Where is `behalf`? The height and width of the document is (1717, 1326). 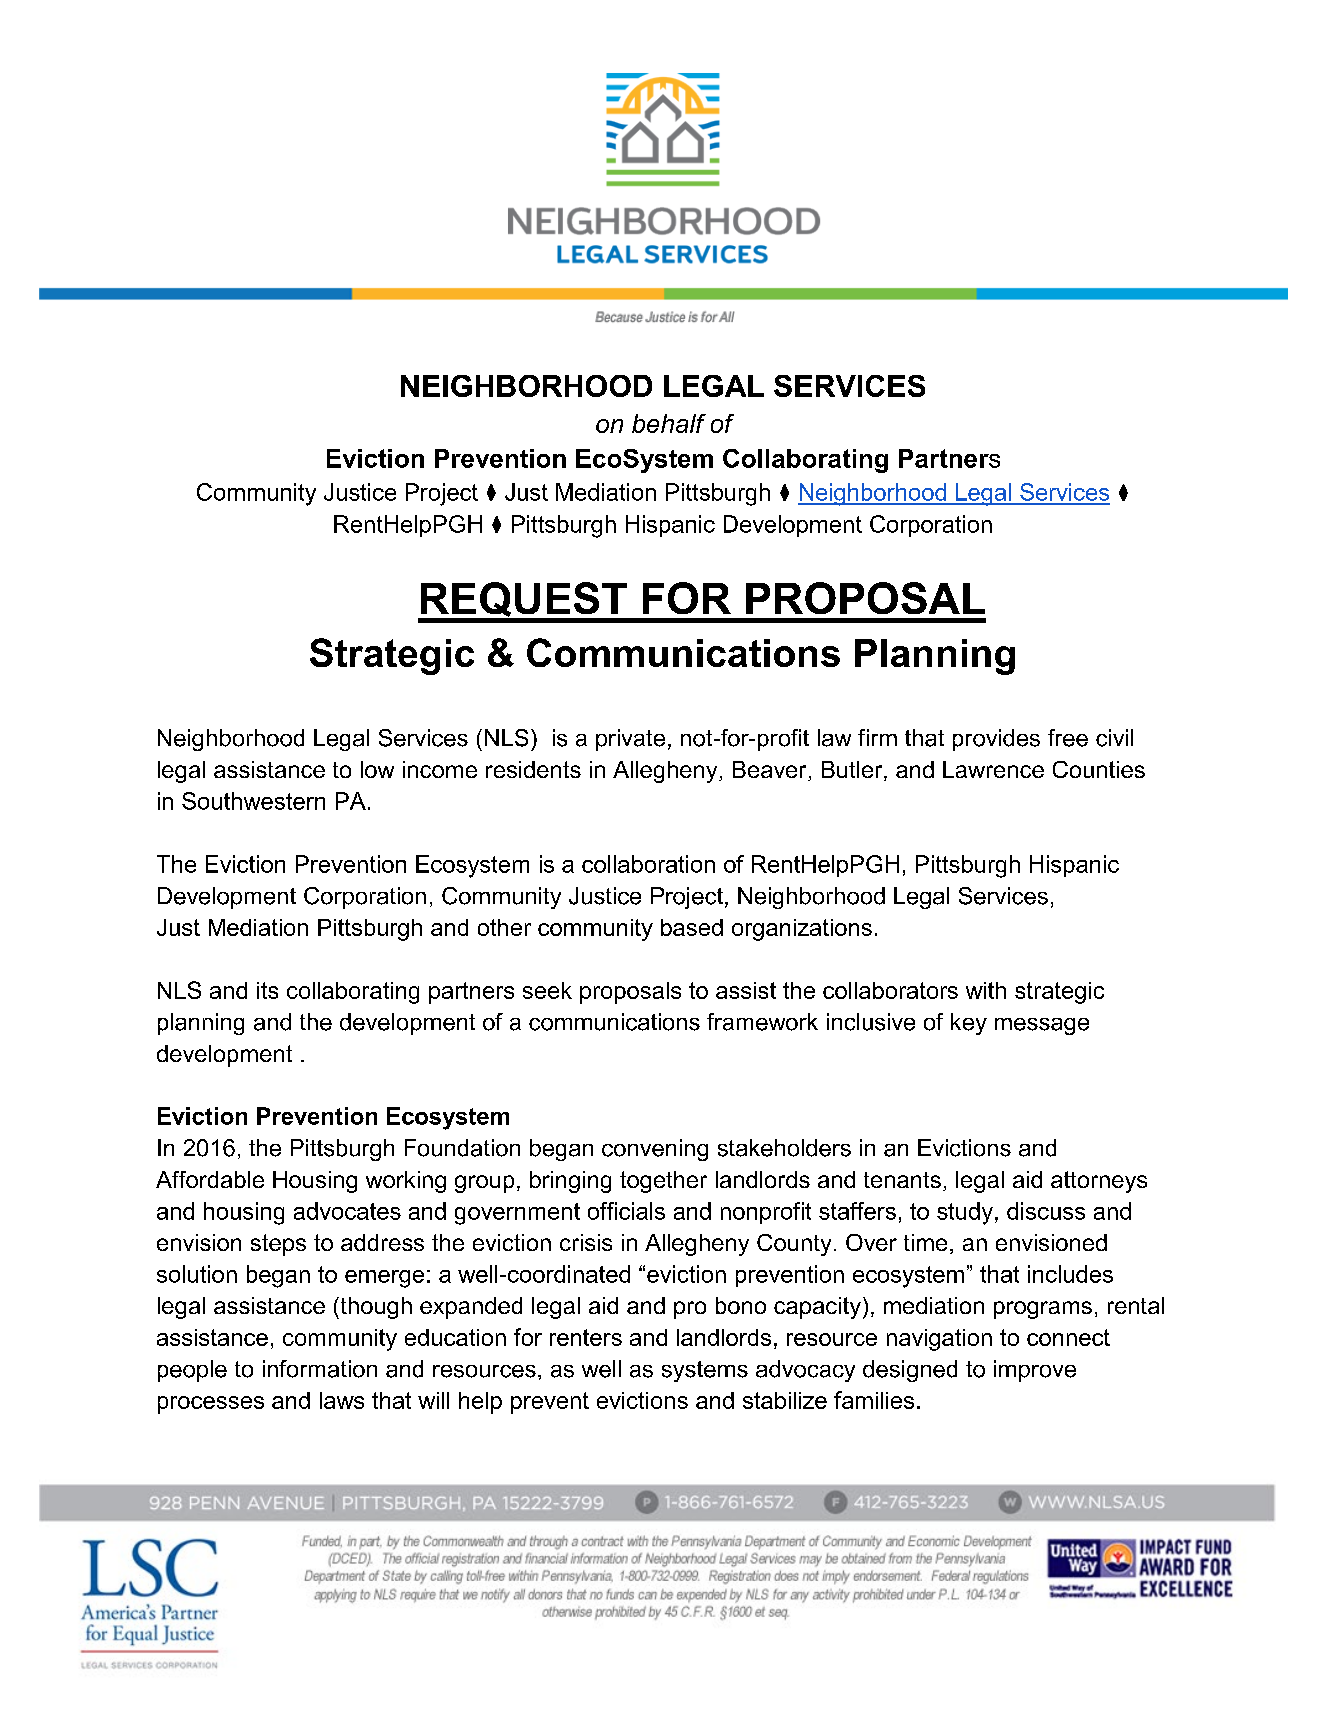
behalf is located at coordinates (669, 423).
